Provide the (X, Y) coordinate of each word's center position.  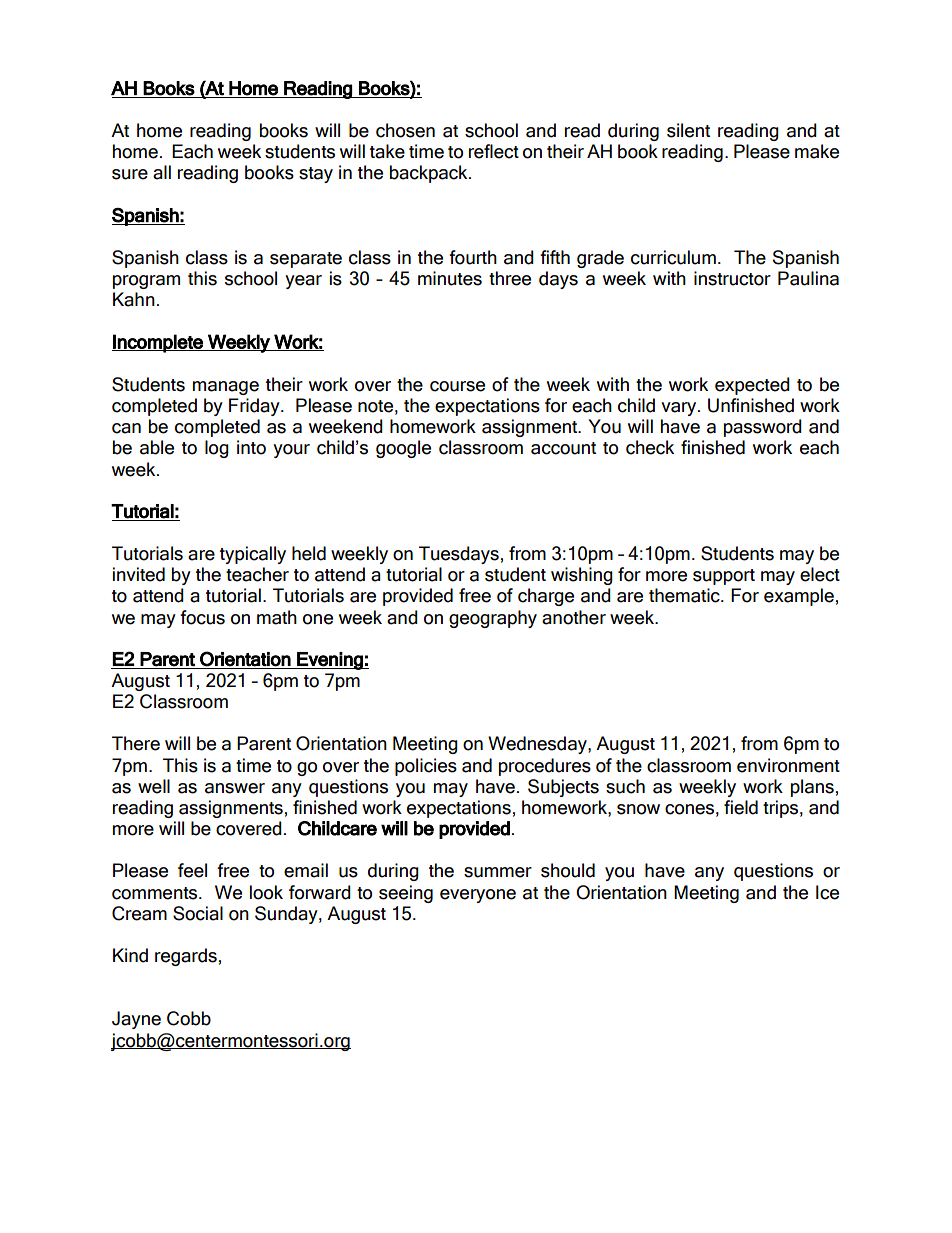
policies (426, 767)
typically (253, 555)
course (457, 386)
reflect (494, 151)
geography (493, 619)
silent (688, 130)
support (724, 577)
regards (186, 957)
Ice (827, 892)
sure (130, 174)
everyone (478, 896)
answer (235, 788)
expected (752, 386)
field (741, 807)
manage (226, 388)
